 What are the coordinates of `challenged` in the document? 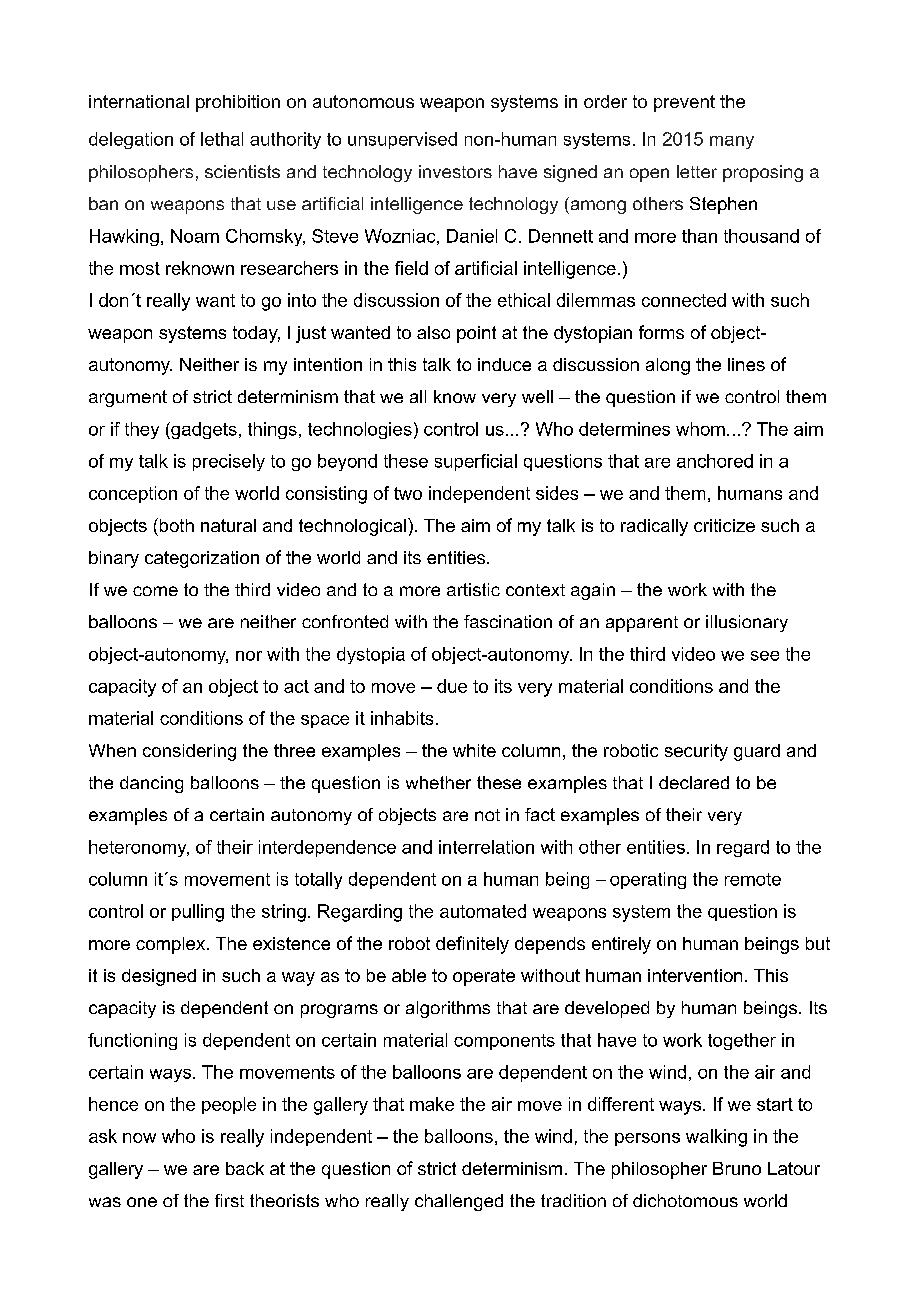 It's located at (459, 1202).
